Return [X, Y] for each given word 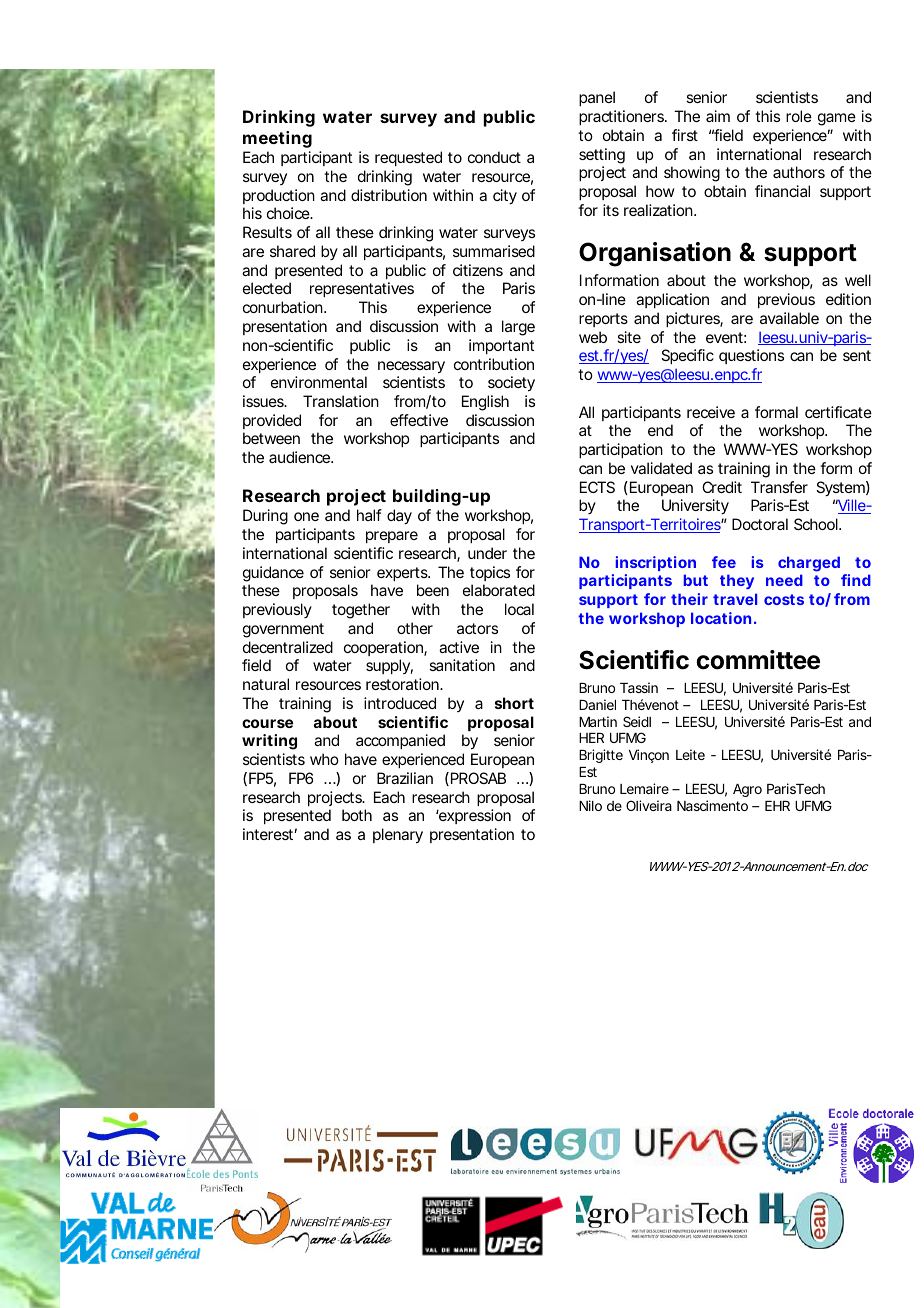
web [593, 337]
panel [597, 98]
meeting [277, 139]
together [361, 611]
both [357, 815]
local [519, 609]
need [784, 580]
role [799, 116]
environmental [319, 382]
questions [751, 356]
